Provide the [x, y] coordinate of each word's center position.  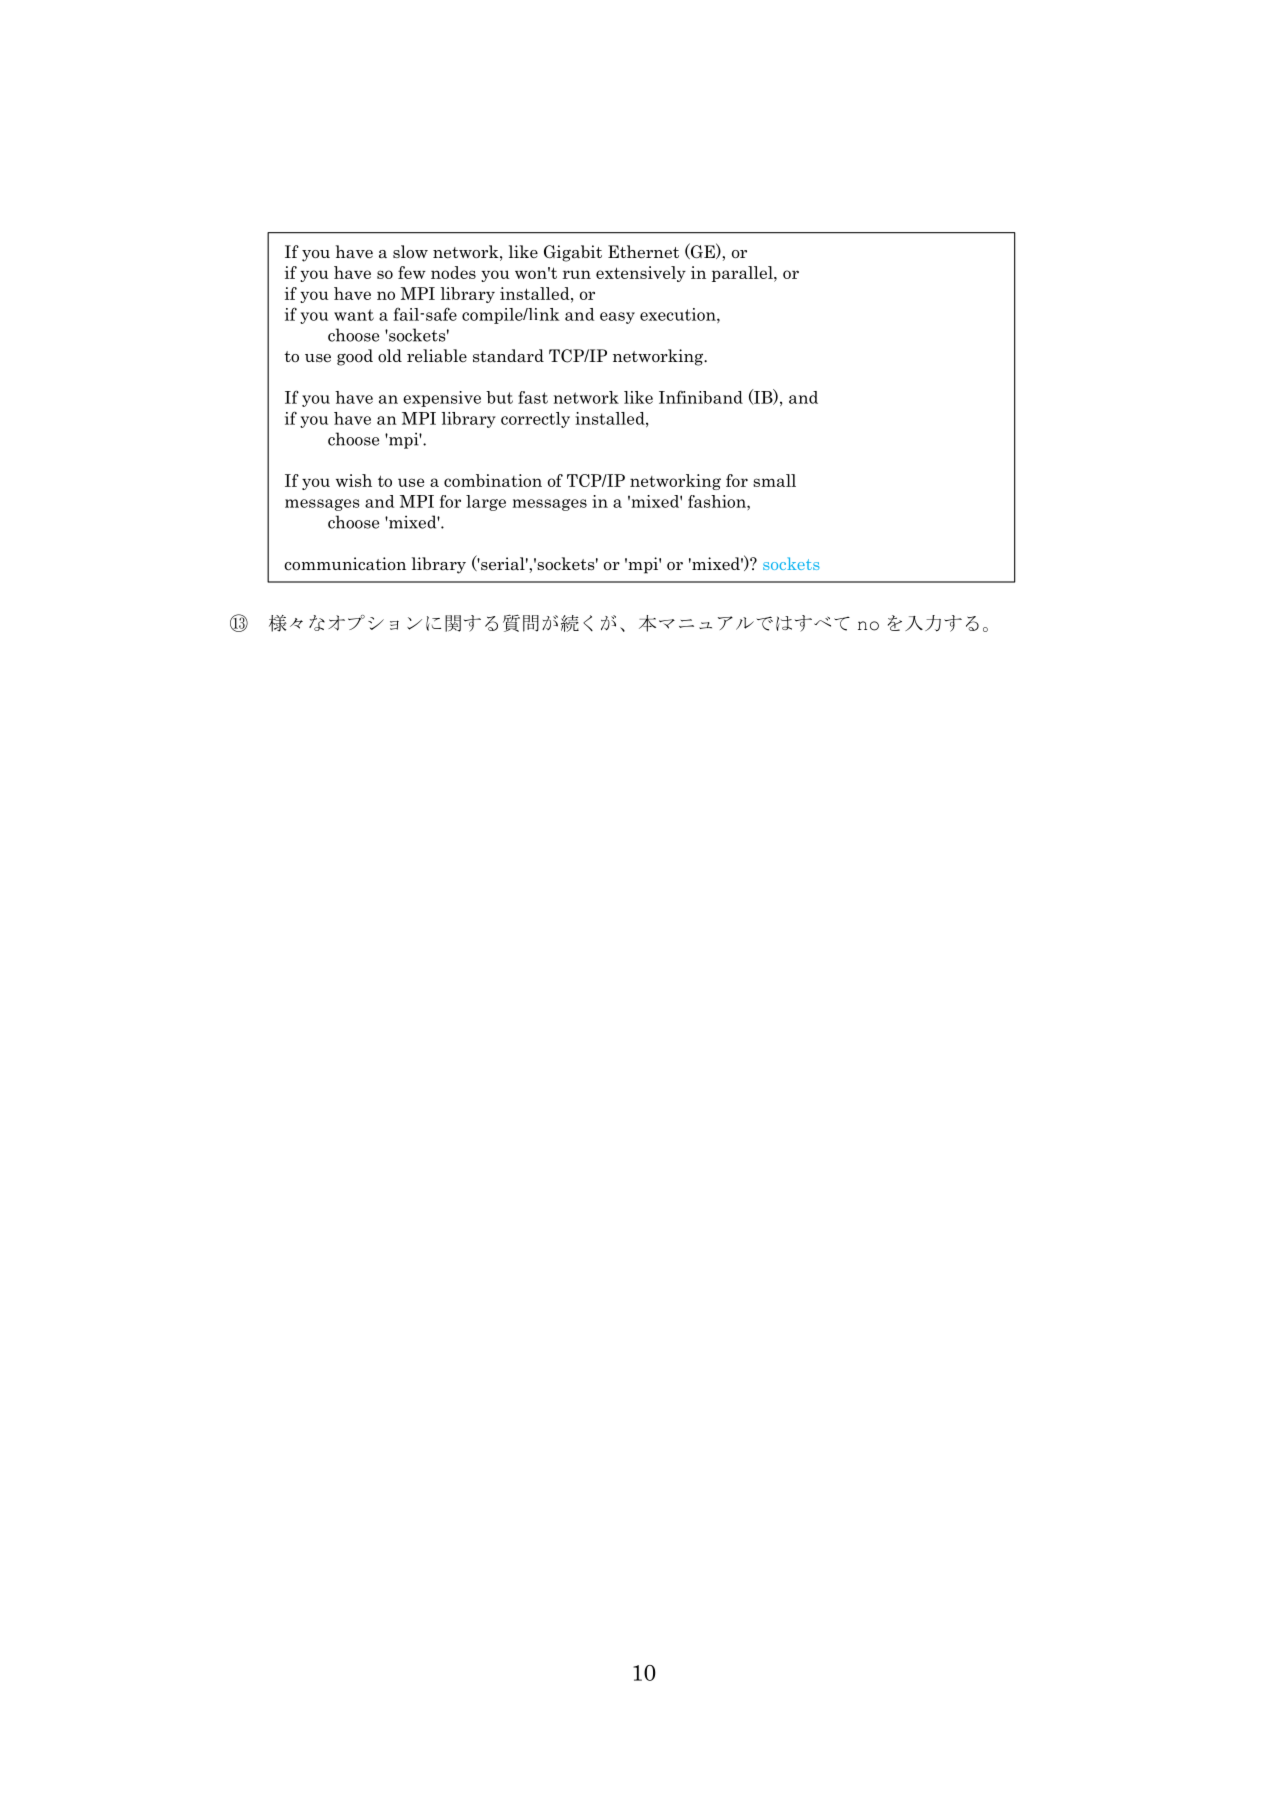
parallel [743, 274]
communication [345, 564]
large [486, 503]
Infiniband [701, 397]
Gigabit [573, 253]
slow [410, 252]
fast [533, 397]
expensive [442, 399]
